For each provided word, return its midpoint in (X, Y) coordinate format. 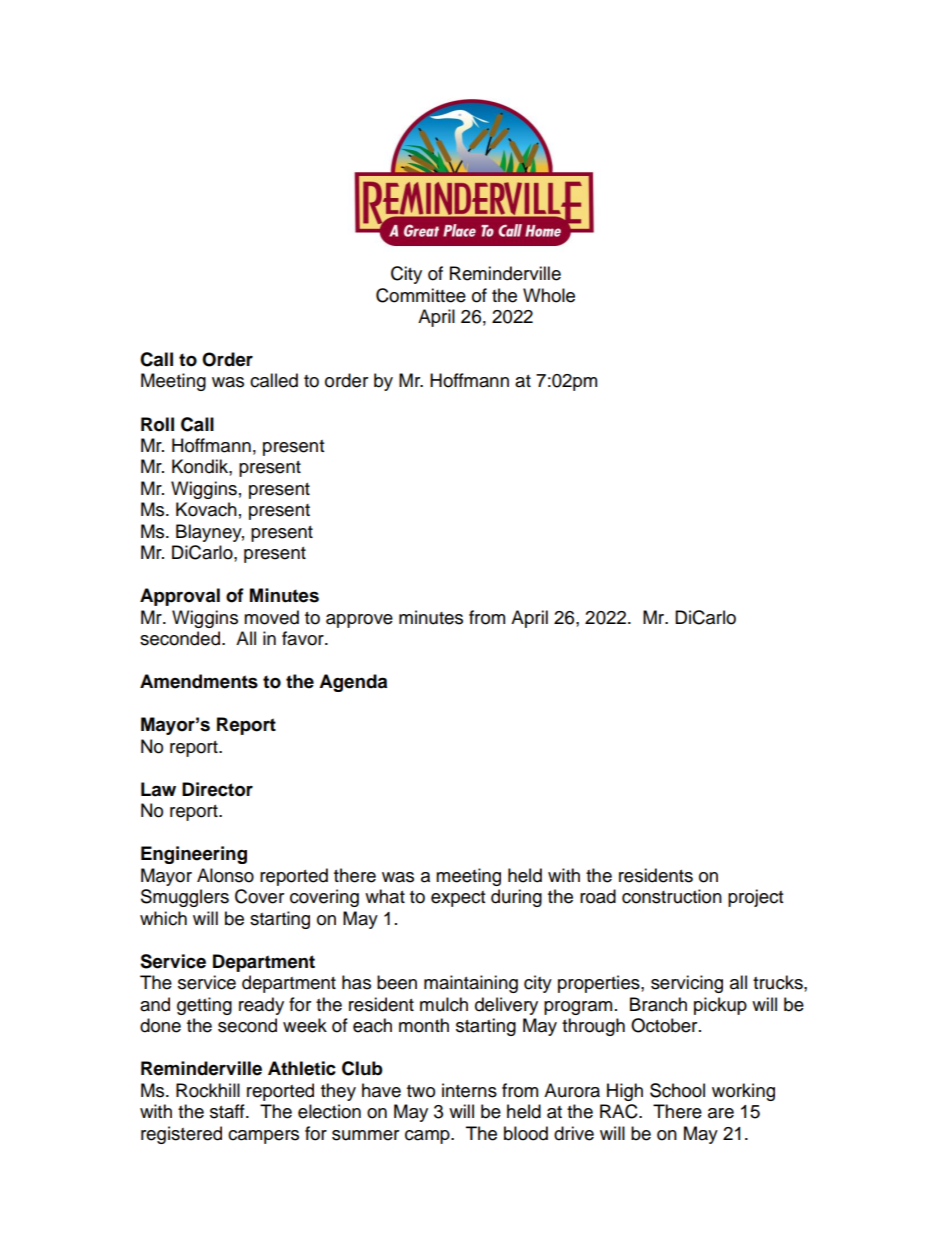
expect (458, 899)
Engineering (194, 855)
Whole (549, 295)
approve (359, 621)
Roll (157, 424)
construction (672, 896)
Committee (421, 295)
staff (228, 1111)
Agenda (353, 683)
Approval (180, 597)
